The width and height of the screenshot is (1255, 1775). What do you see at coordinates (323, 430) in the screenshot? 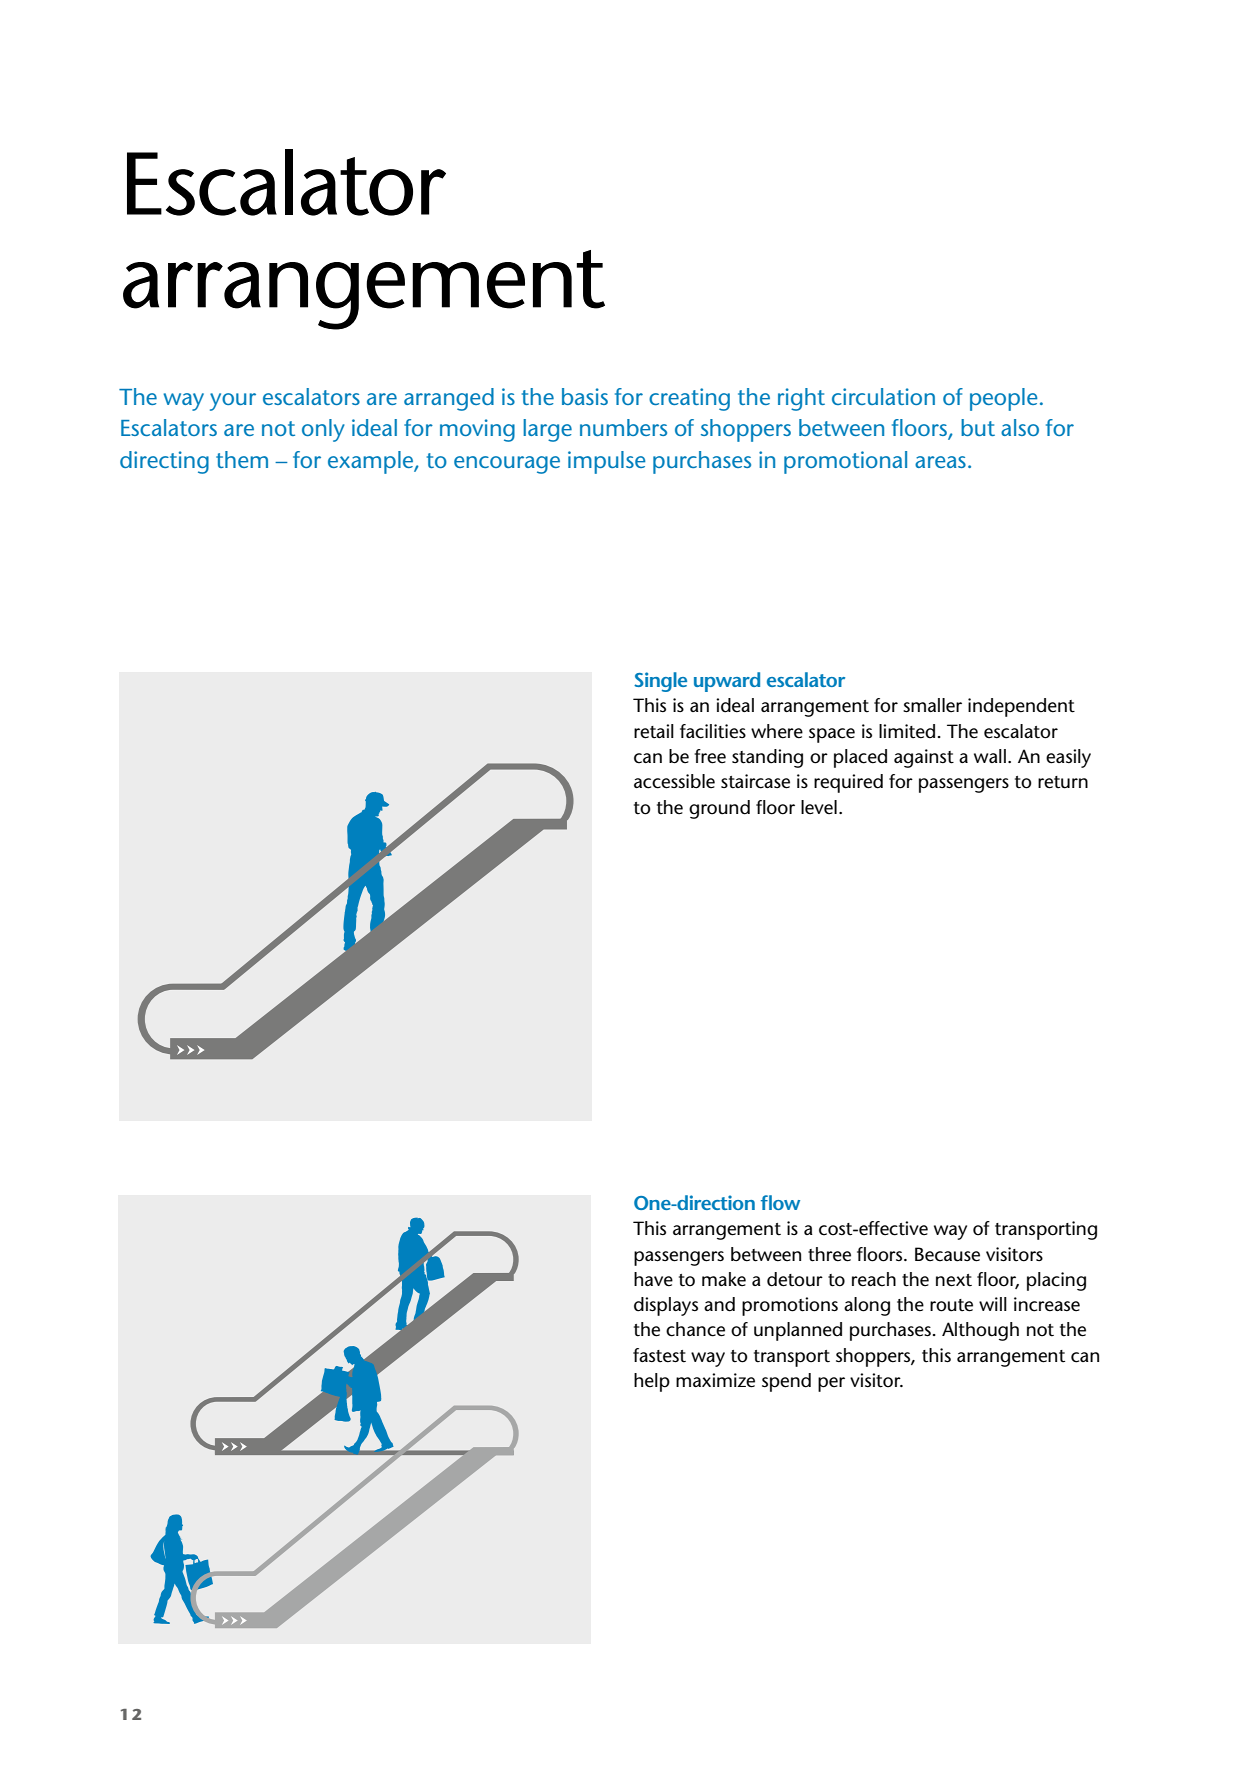
I see `only` at bounding box center [323, 430].
